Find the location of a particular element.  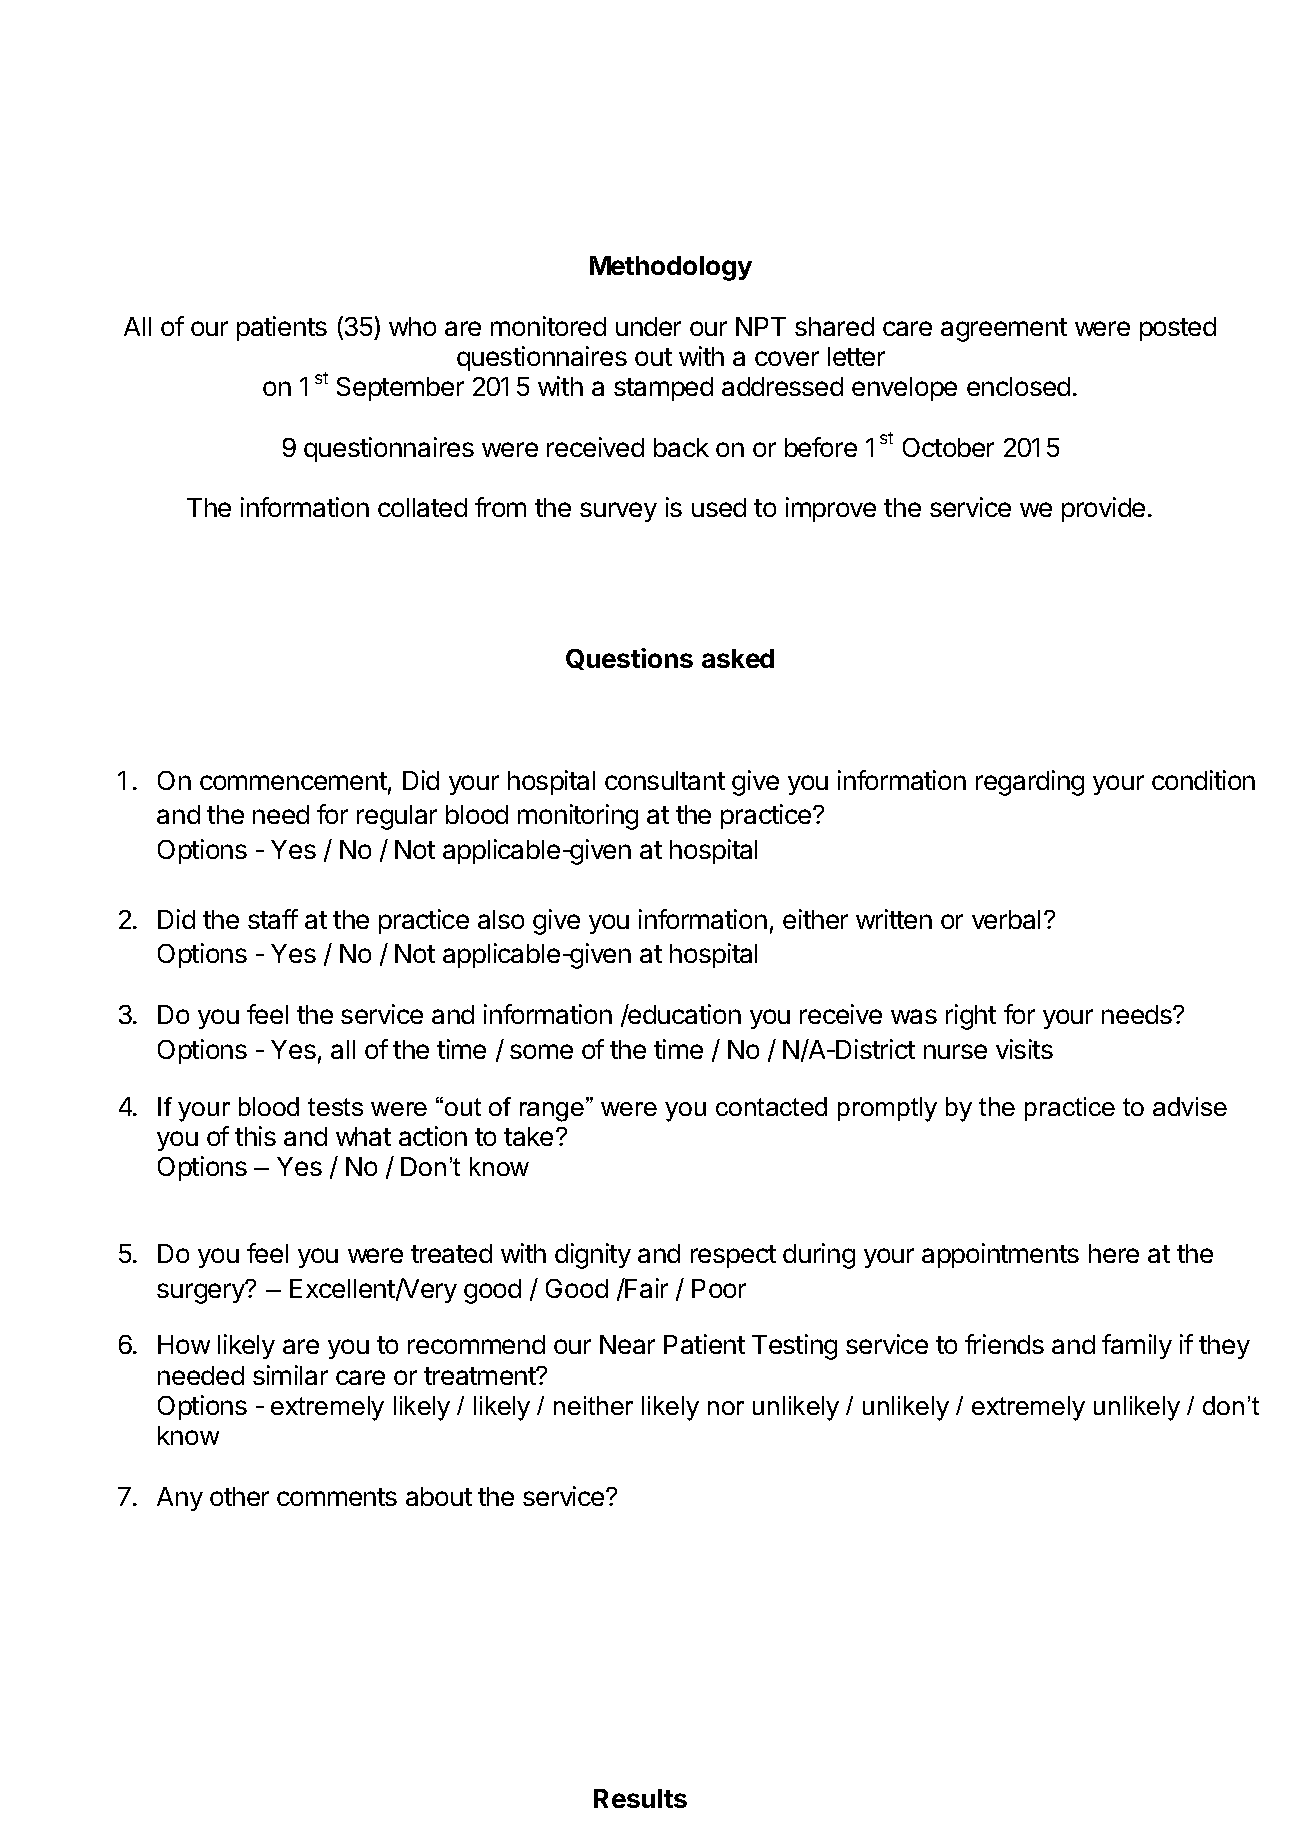

contacted is located at coordinates (771, 1106).
